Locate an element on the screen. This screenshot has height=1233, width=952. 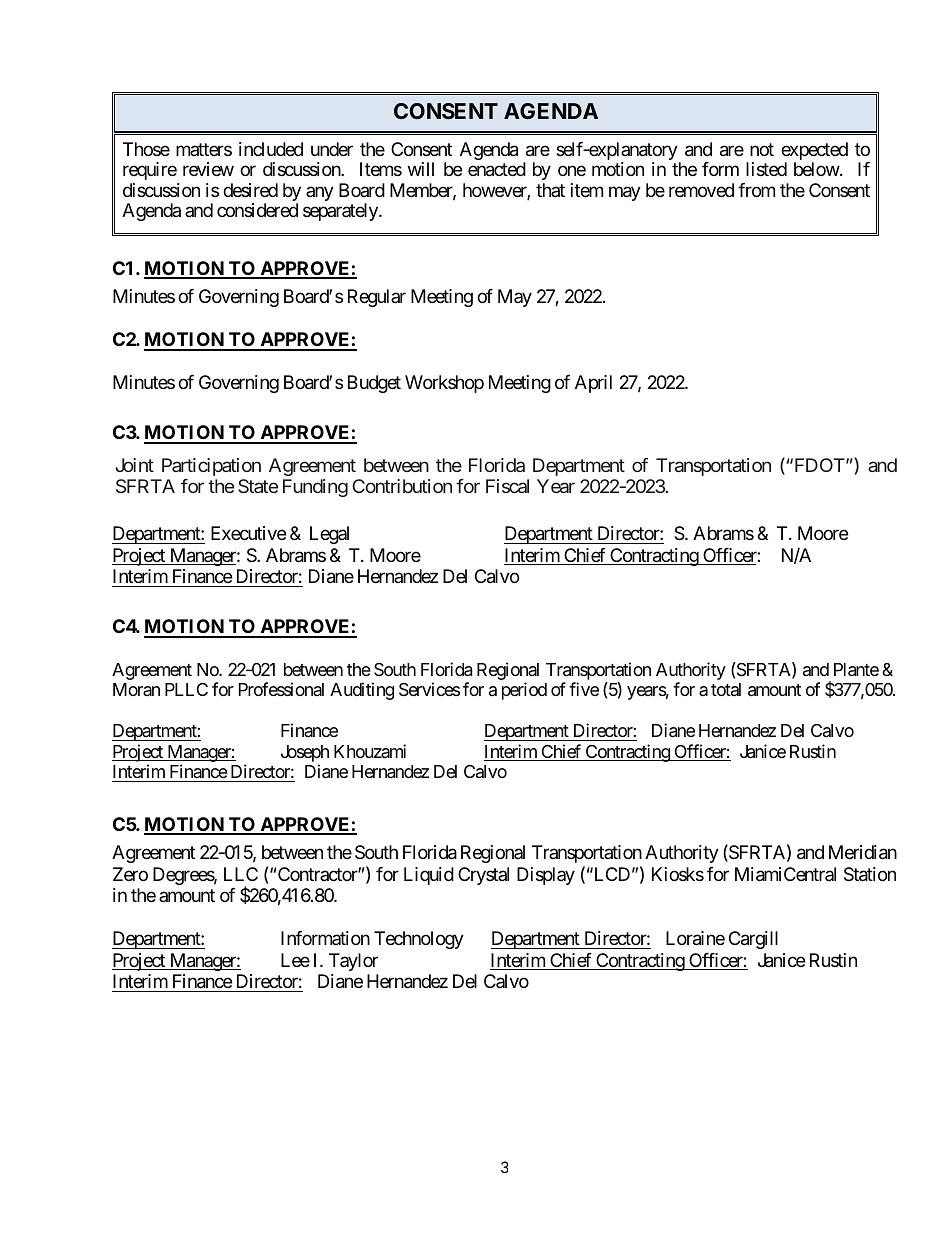
listed is located at coordinates (766, 169).
